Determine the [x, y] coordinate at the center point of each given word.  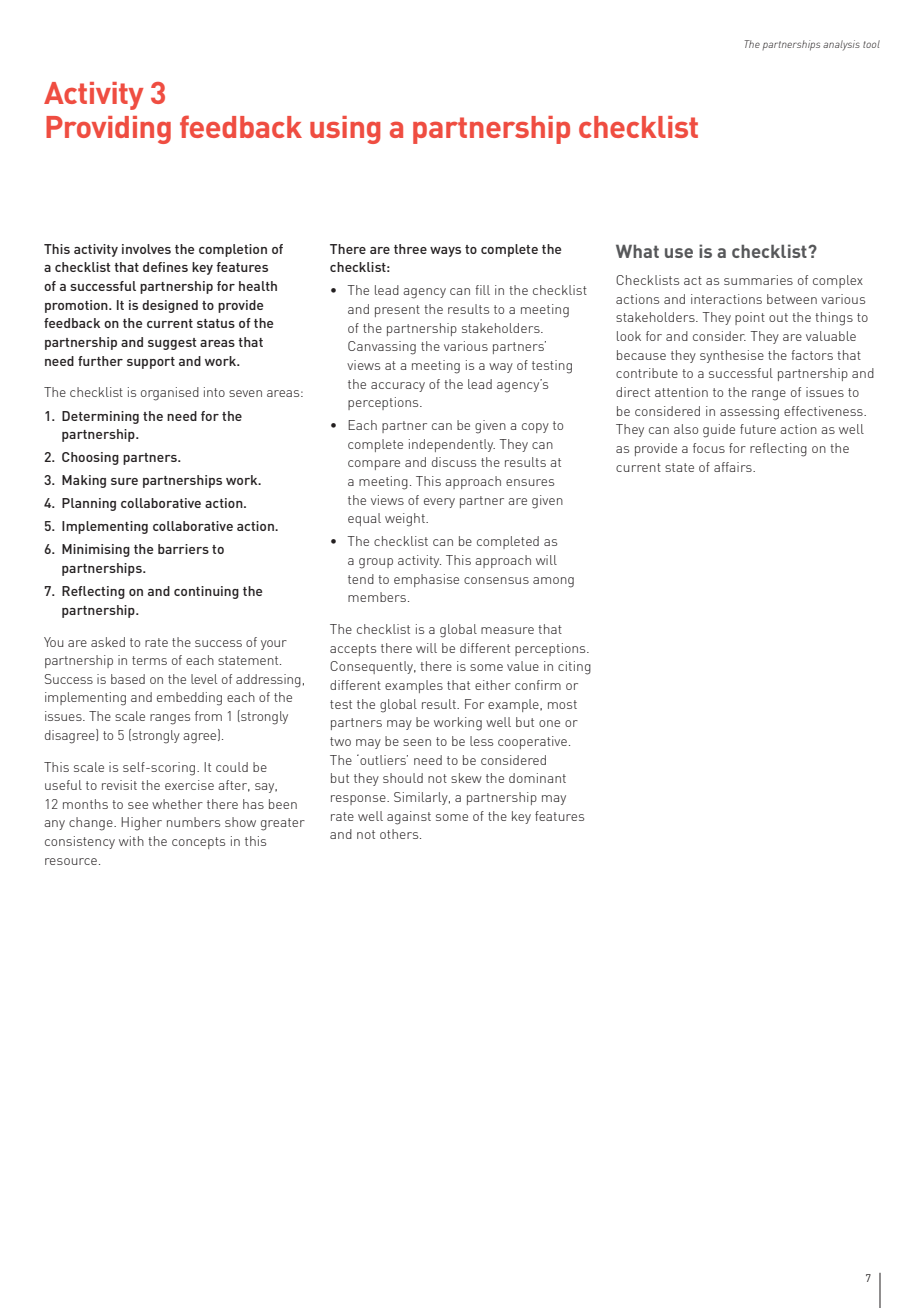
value [523, 666]
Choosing [90, 458]
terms [149, 660]
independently [452, 445]
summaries [758, 280]
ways [445, 252]
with [131, 841]
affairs [734, 467]
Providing [108, 130]
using [345, 130]
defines [165, 267]
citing [574, 668]
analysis [841, 45]
